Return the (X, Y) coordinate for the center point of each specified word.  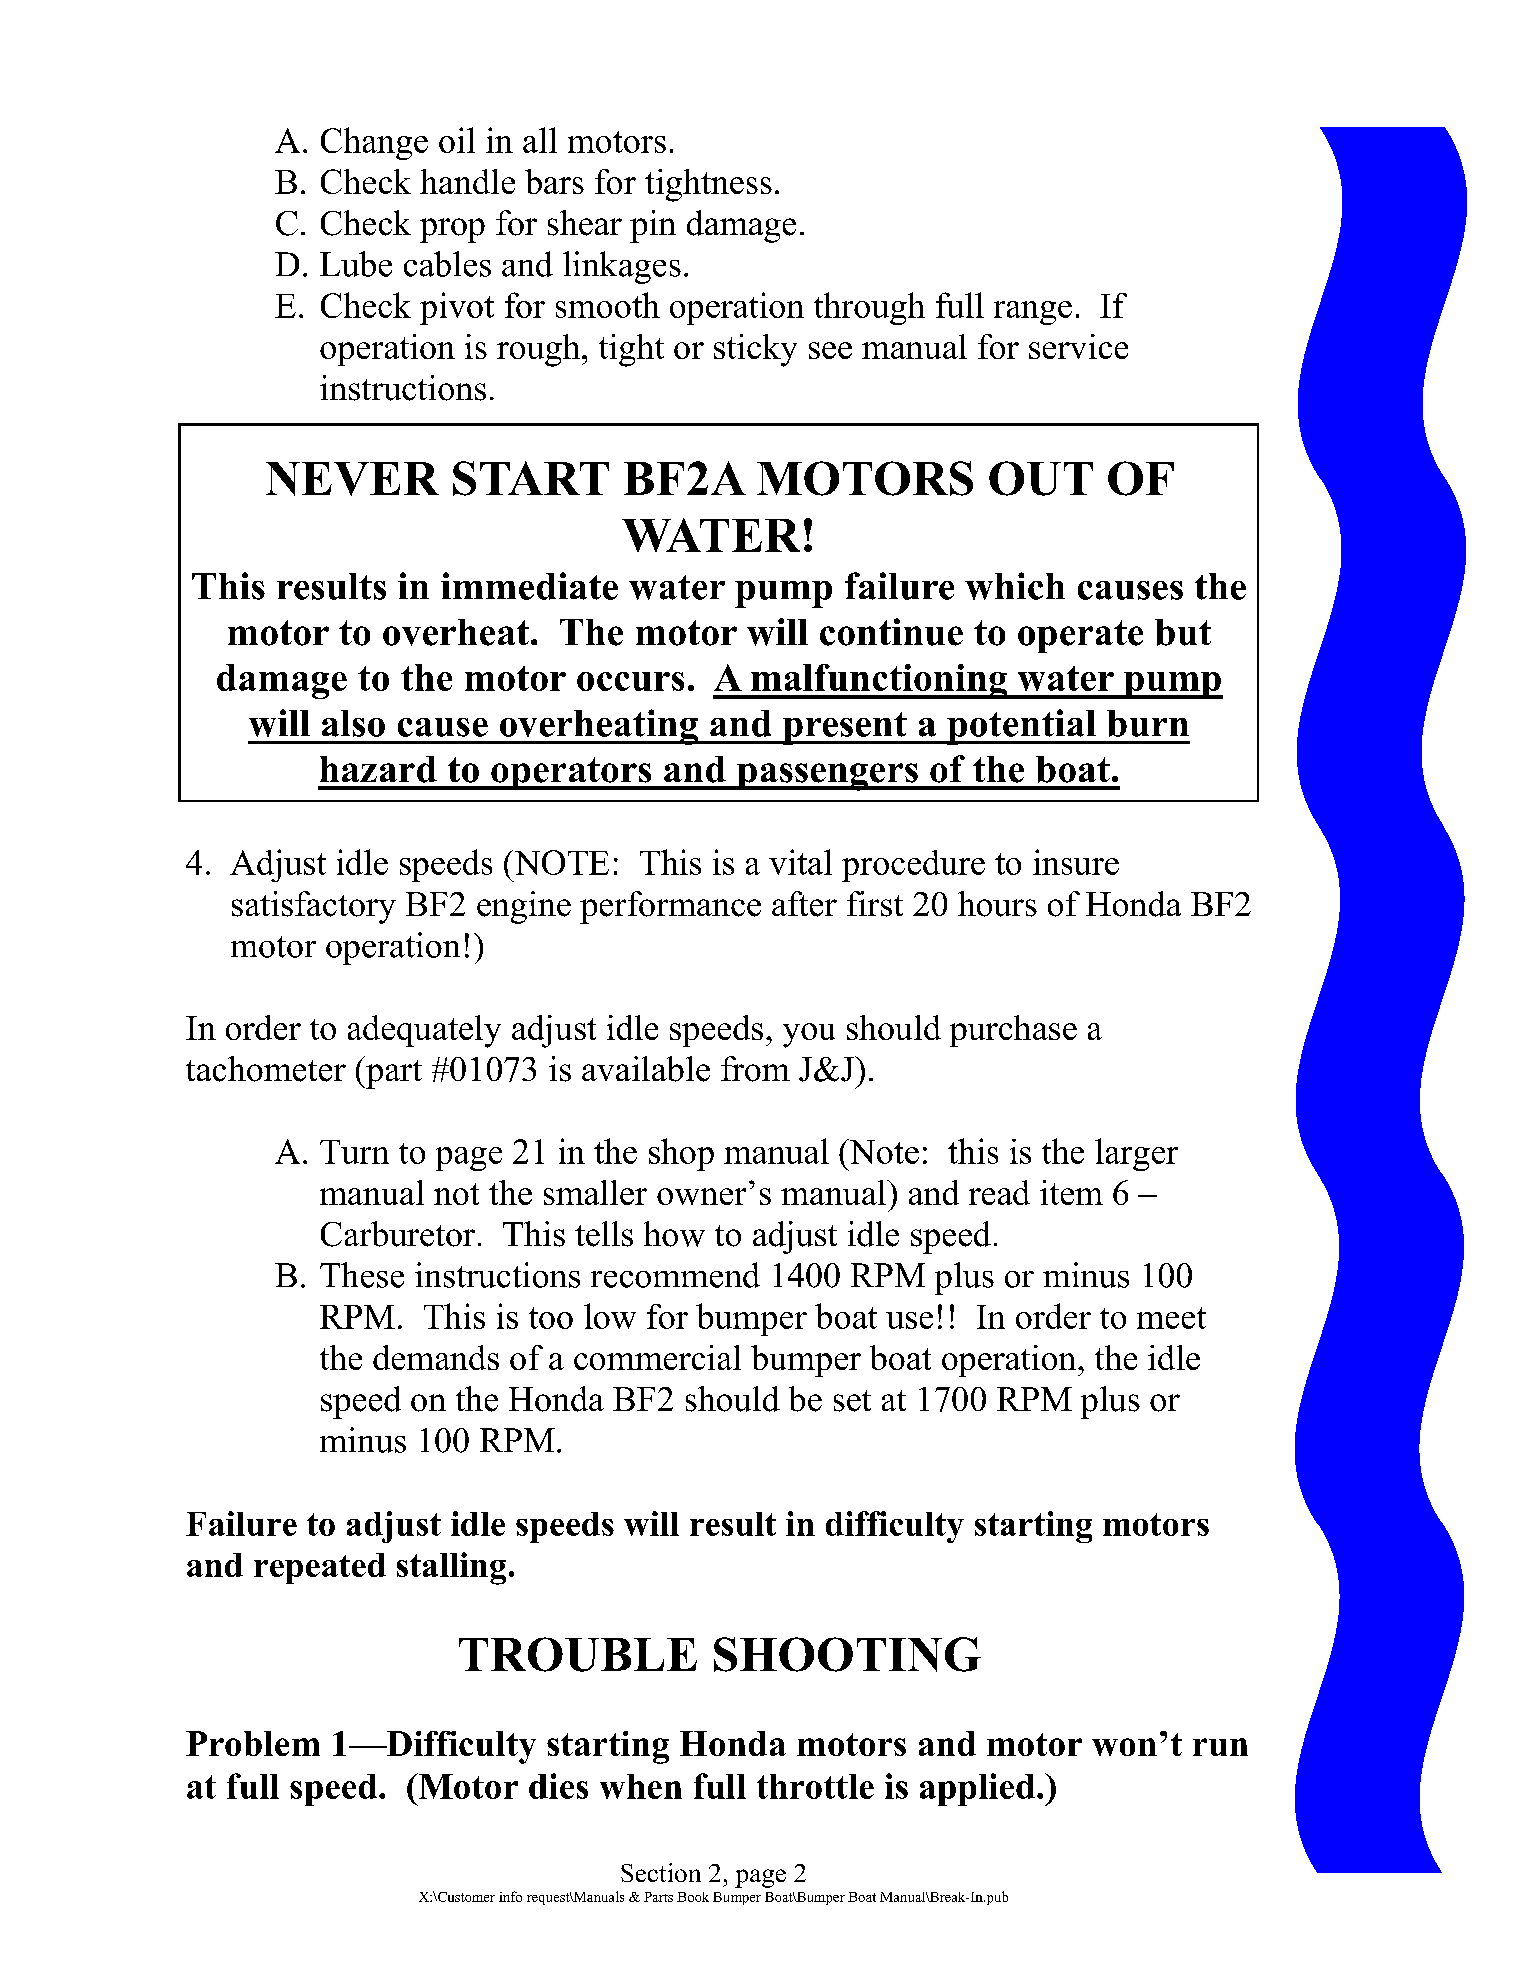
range (1033, 313)
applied (977, 1789)
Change (374, 143)
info (510, 1896)
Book (693, 1897)
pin (653, 226)
